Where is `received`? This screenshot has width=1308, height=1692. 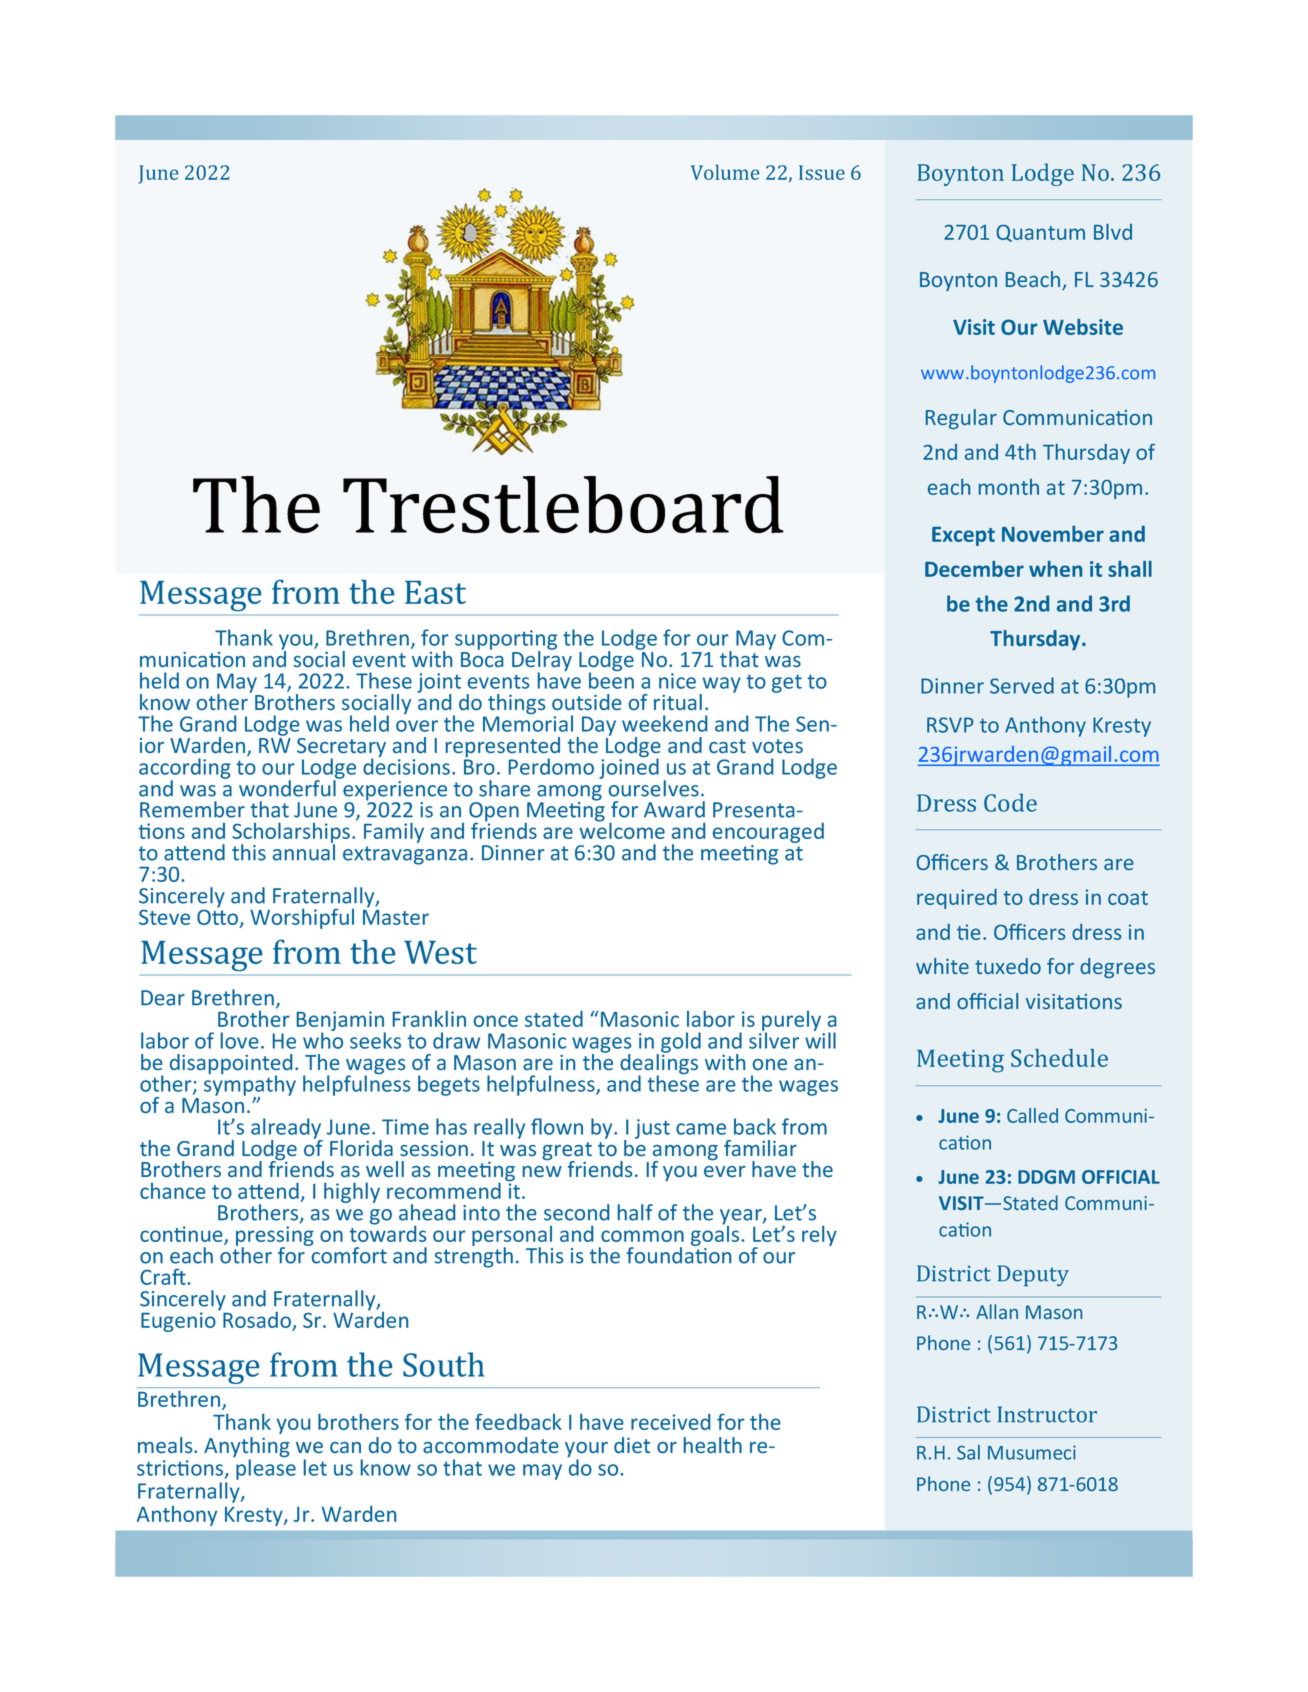
received is located at coordinates (670, 1422).
